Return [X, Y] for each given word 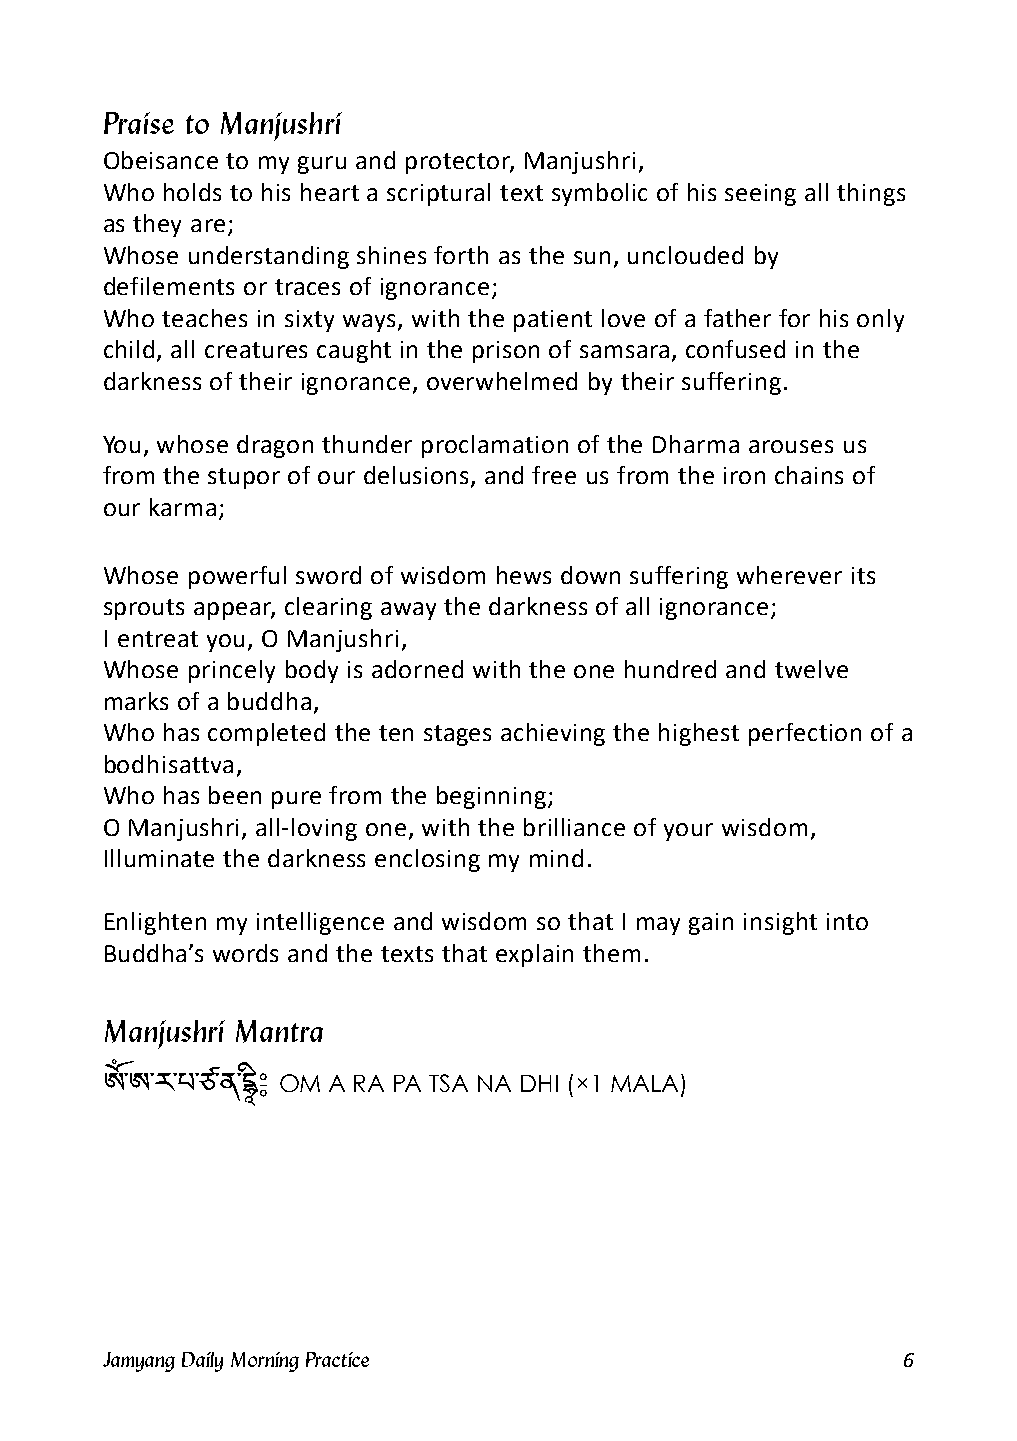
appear [234, 611]
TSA [448, 1083]
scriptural [438, 194]
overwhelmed [502, 381]
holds [192, 192]
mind [556, 858]
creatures [256, 350]
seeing [760, 195]
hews [524, 575]
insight [780, 923]
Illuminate [159, 858]
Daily [202, 1362]
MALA [644, 1083]
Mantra [279, 1031]
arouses [791, 446]
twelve [811, 669]
